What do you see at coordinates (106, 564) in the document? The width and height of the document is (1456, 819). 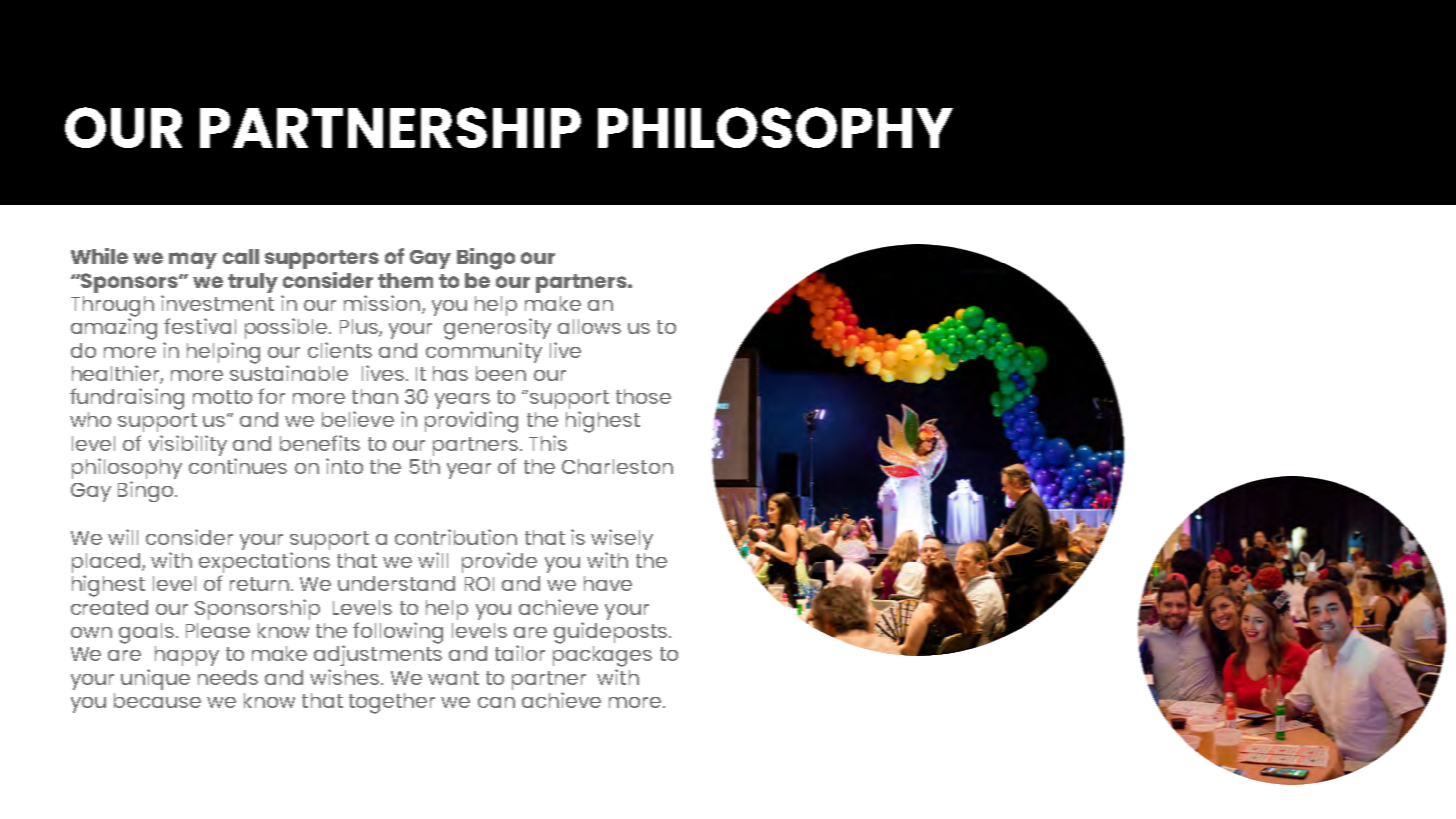 I see `placed` at bounding box center [106, 564].
